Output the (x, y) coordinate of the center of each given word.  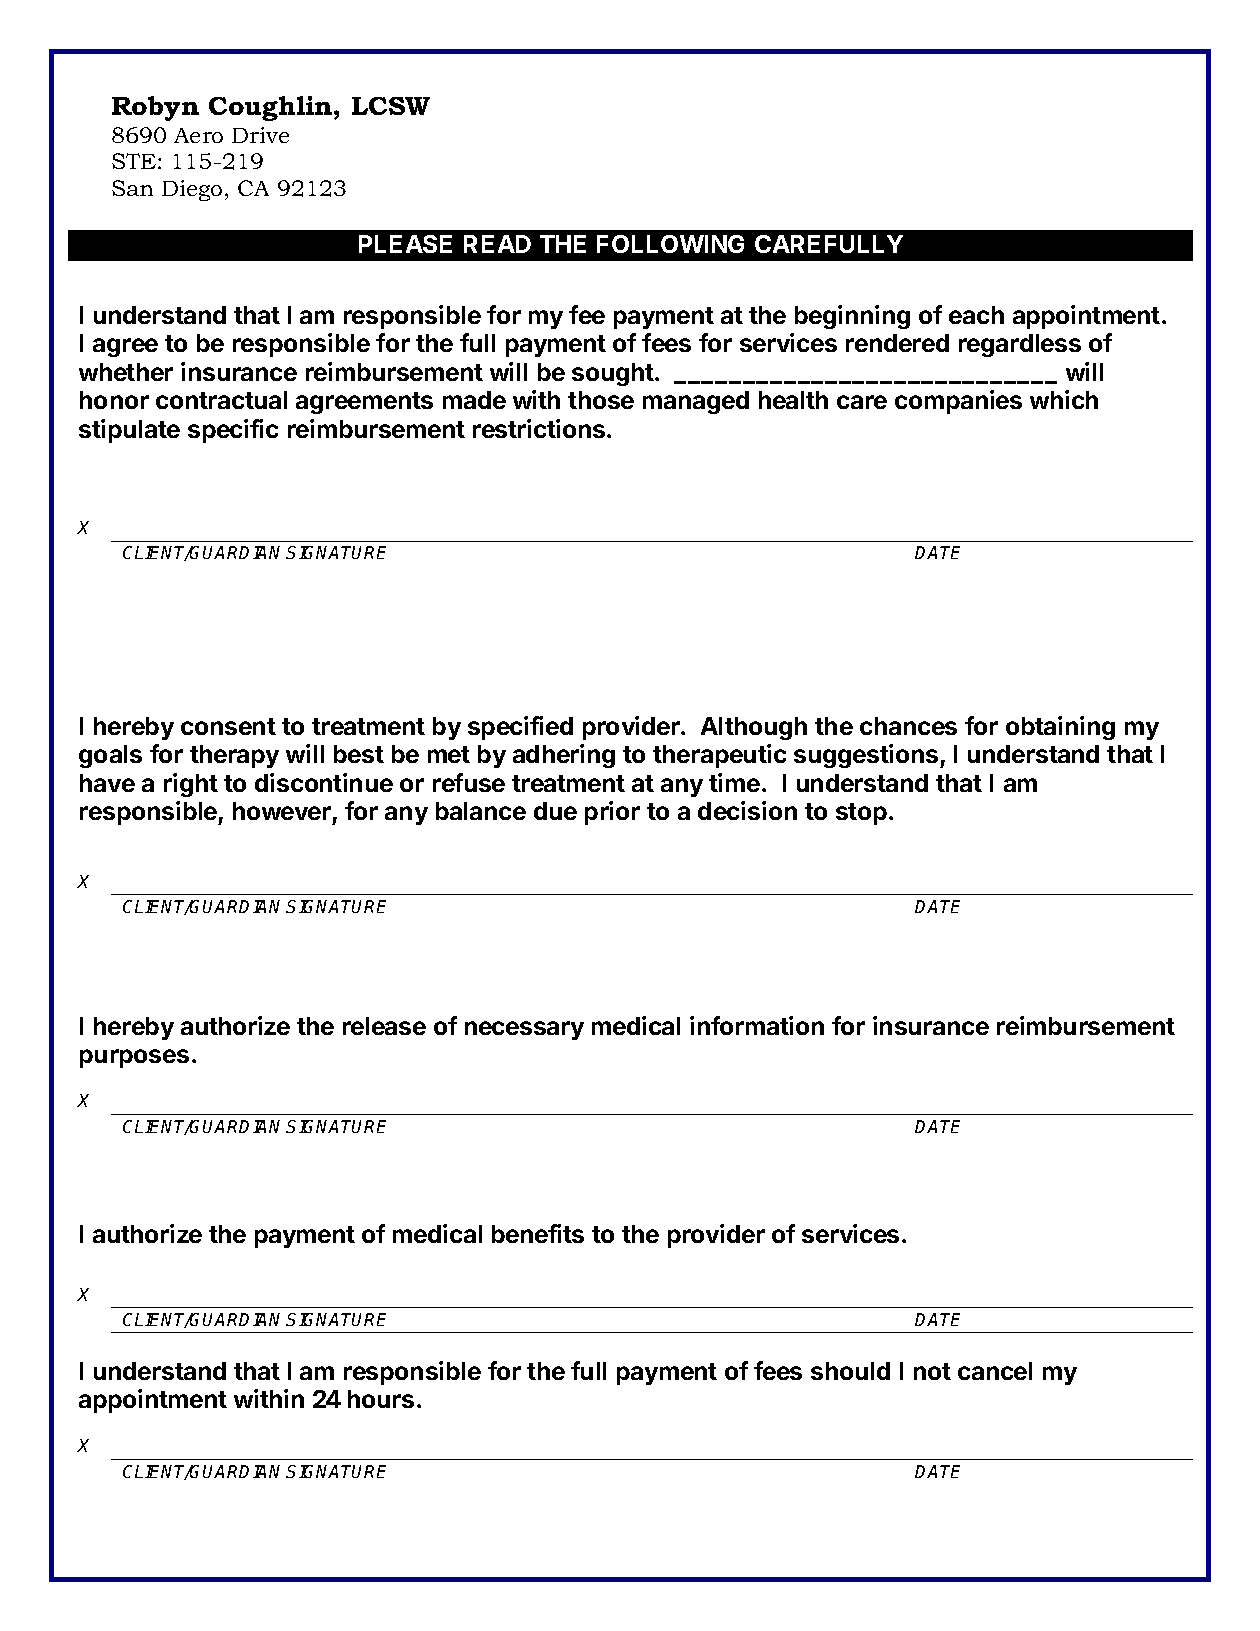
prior (612, 813)
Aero (198, 135)
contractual (221, 400)
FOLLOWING (670, 244)
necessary (524, 1030)
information (757, 1025)
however (282, 811)
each (976, 315)
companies (958, 402)
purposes (134, 1058)
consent (228, 726)
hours (381, 1399)
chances (908, 726)
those (601, 400)
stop (861, 814)
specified (520, 728)
